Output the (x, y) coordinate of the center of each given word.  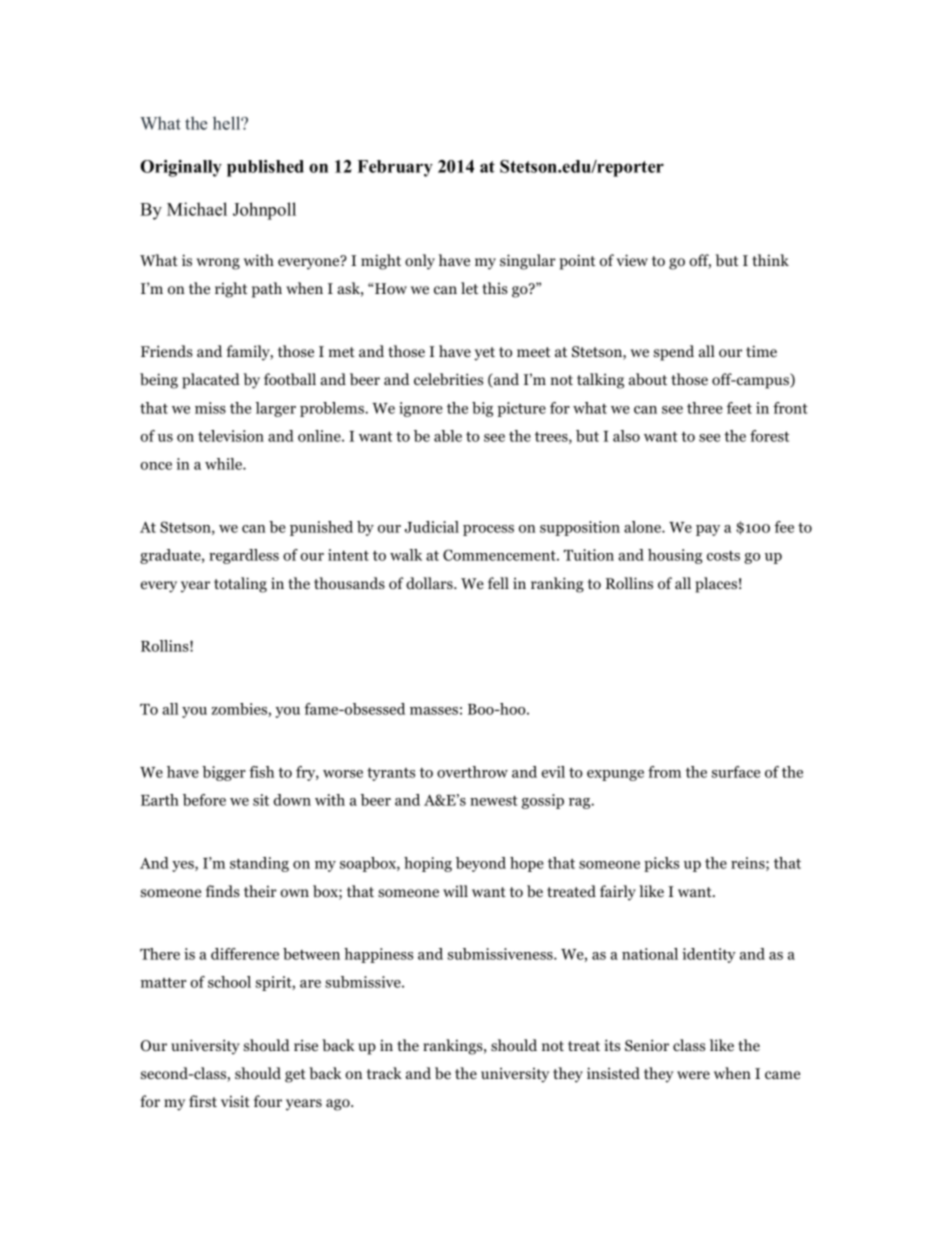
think (770, 260)
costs (723, 556)
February (395, 168)
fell (498, 583)
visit (235, 1101)
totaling (240, 585)
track (384, 1073)
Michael (197, 209)
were (693, 1075)
